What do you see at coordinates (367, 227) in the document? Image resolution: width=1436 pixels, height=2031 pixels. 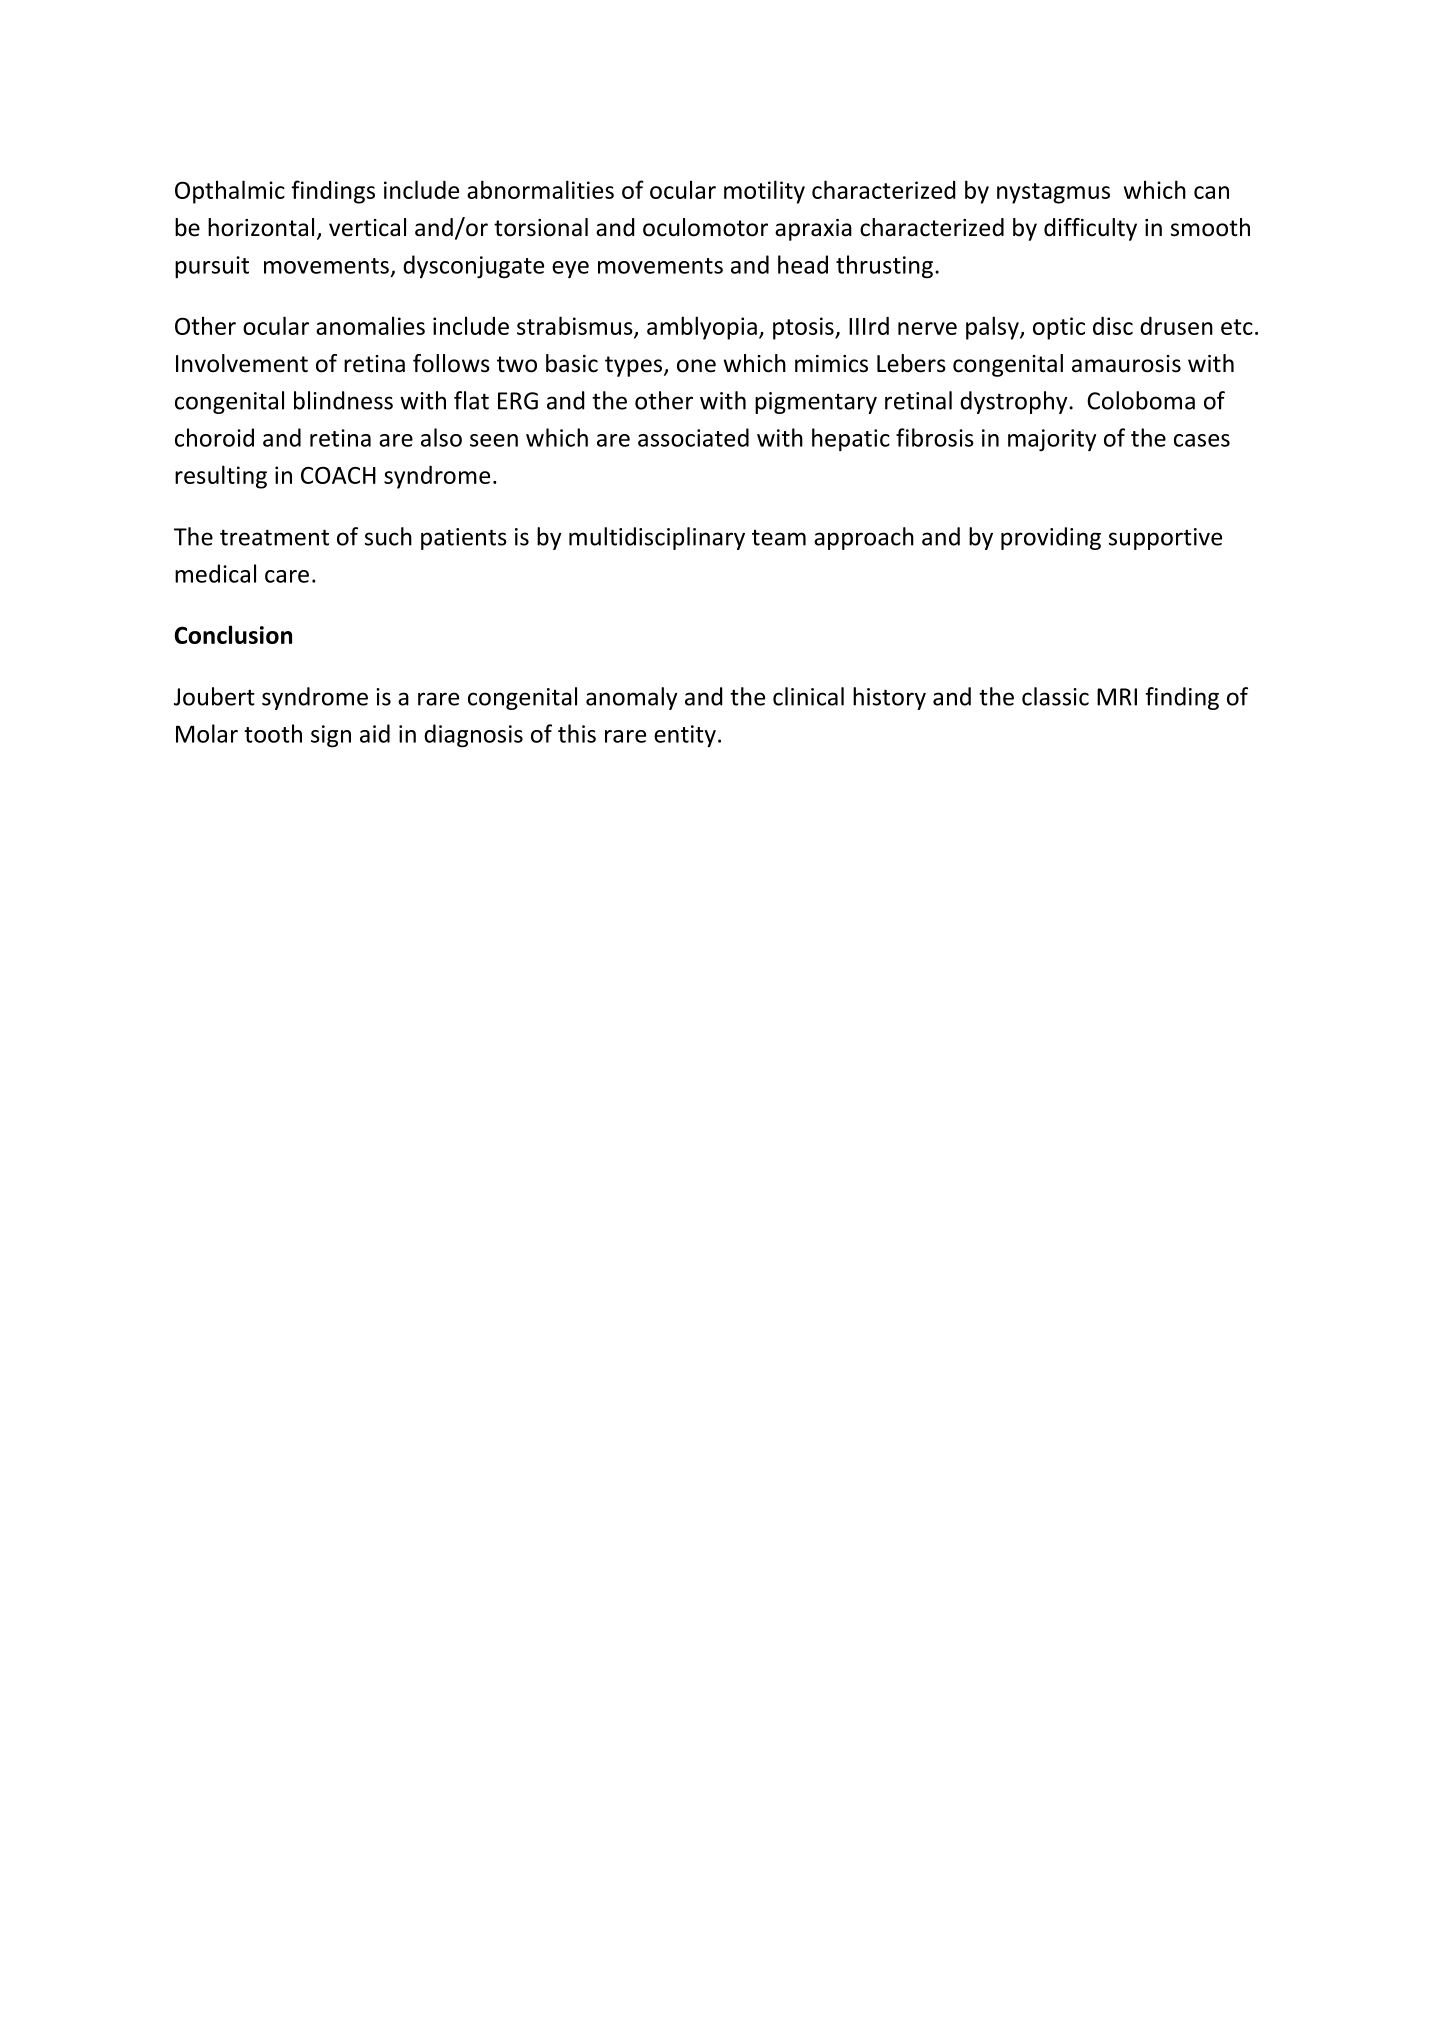 I see `vertical` at bounding box center [367, 227].
